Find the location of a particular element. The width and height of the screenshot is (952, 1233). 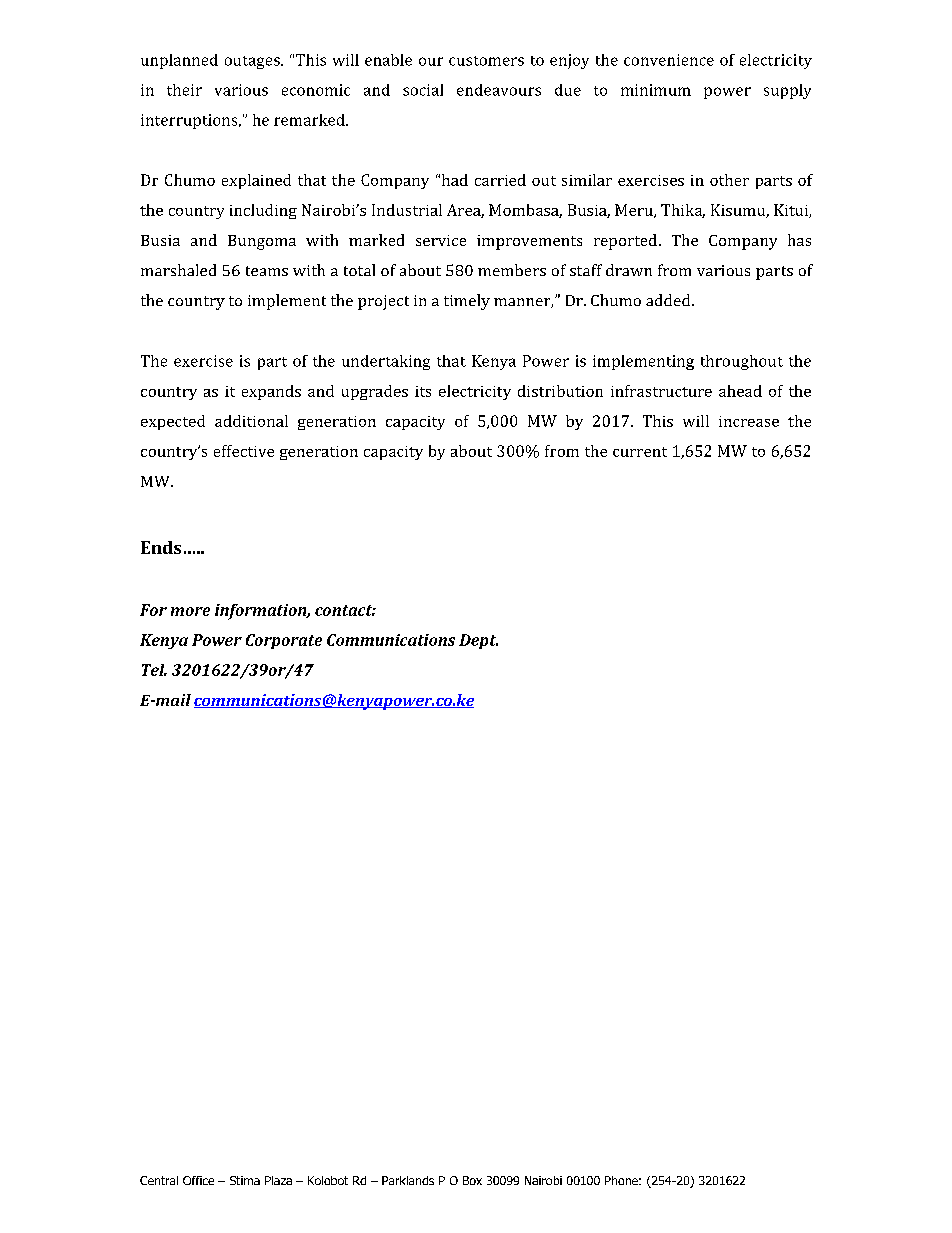

Box is located at coordinates (472, 1180).
